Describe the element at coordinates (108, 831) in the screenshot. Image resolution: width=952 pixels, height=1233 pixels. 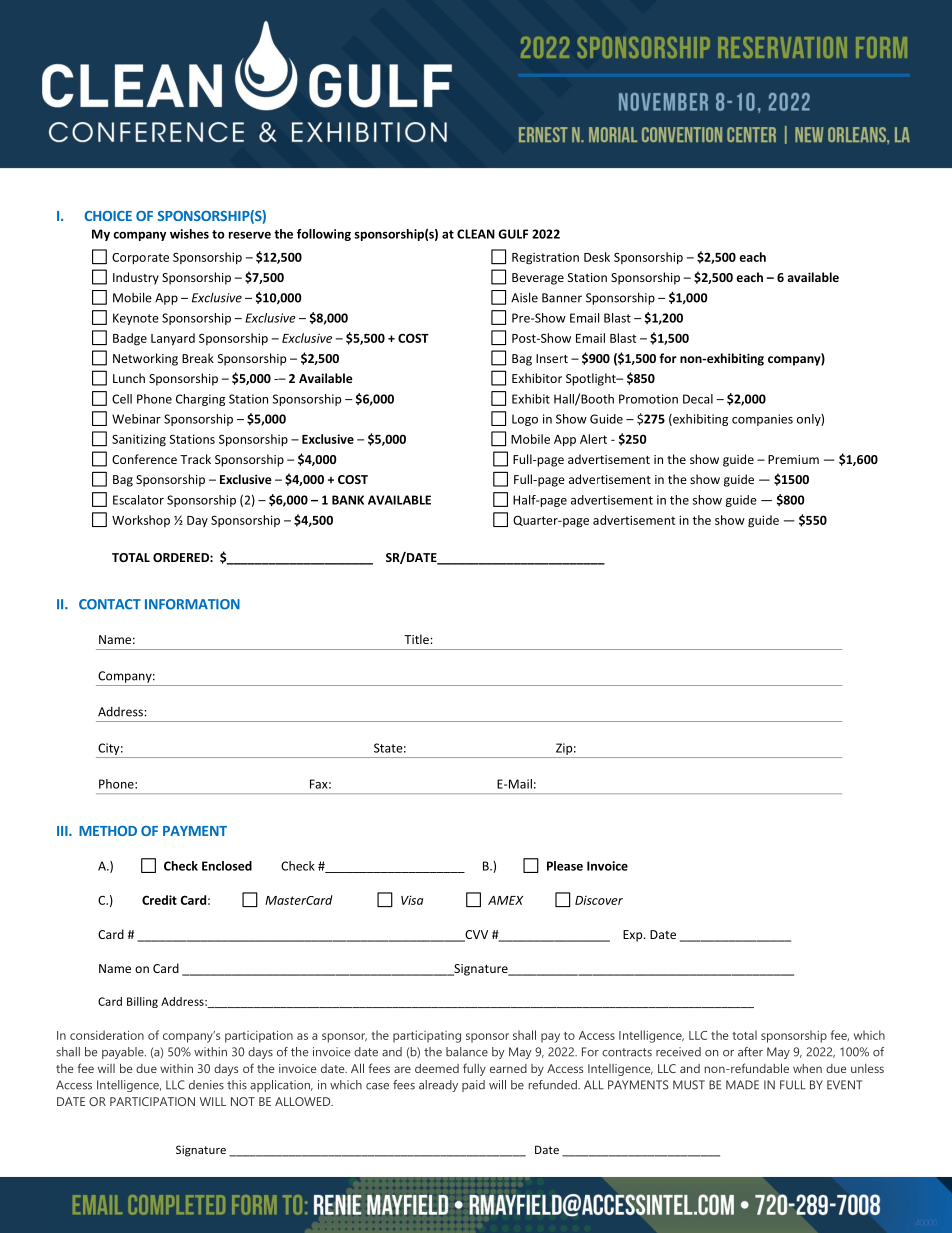
I see `METHOD` at that location.
